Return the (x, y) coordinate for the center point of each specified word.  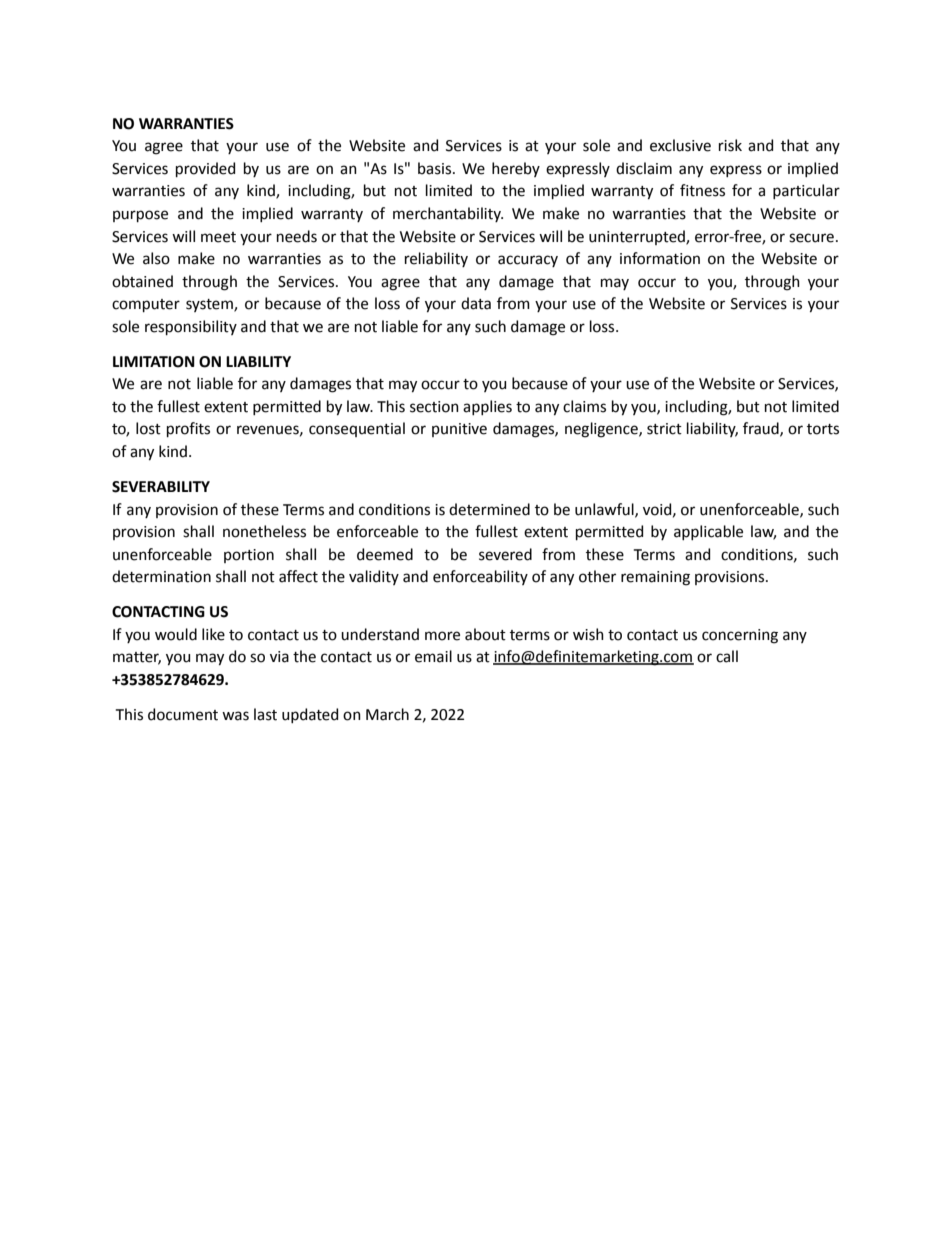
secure (811, 238)
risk (730, 145)
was (235, 716)
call (727, 656)
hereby (516, 169)
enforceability (480, 577)
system (210, 305)
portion (249, 556)
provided (205, 169)
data (476, 303)
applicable (708, 532)
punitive (459, 430)
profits (188, 429)
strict (664, 429)
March (387, 714)
